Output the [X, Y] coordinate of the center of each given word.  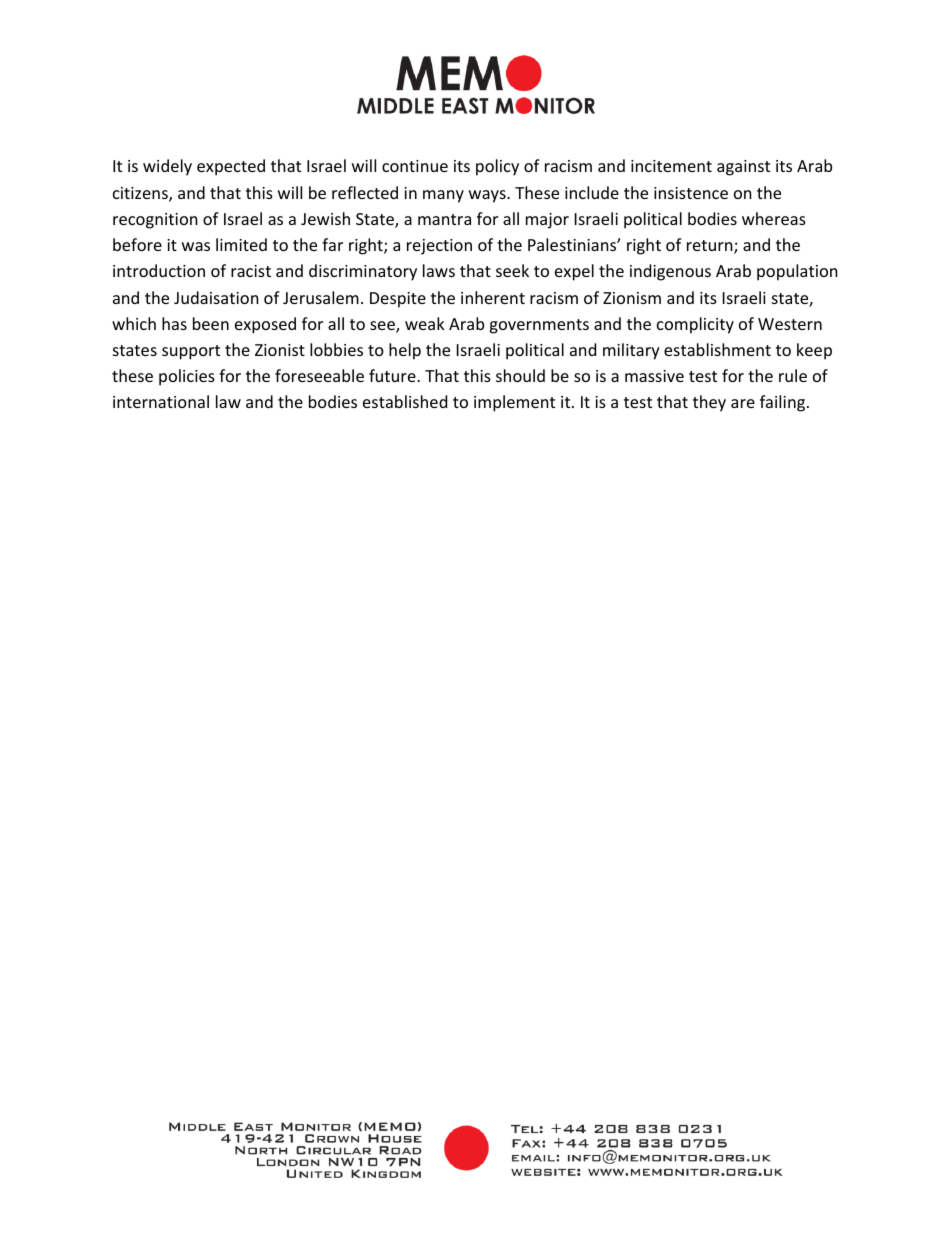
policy [497, 167]
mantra [444, 219]
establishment [717, 349]
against [743, 168]
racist [251, 271]
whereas [774, 218]
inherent [493, 297]
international [161, 401]
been [211, 323]
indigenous [670, 272]
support [191, 352]
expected [231, 167]
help [405, 351]
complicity [695, 325]
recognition [155, 221]
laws [439, 270]
